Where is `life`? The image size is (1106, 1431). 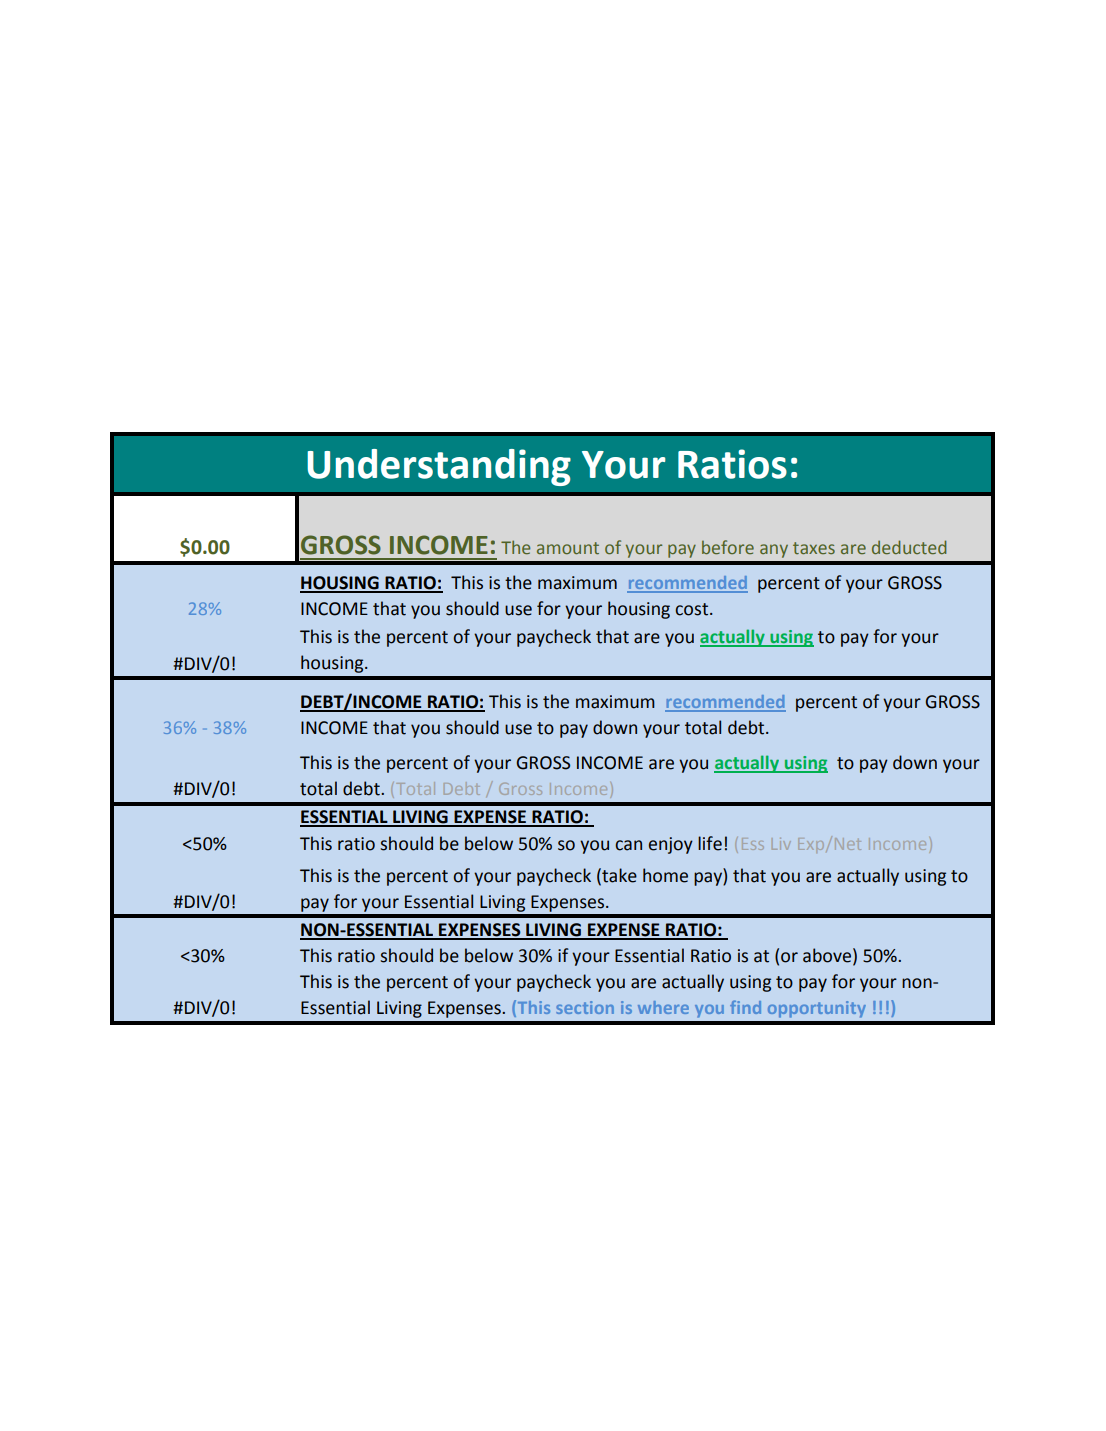
life is located at coordinates (710, 843).
